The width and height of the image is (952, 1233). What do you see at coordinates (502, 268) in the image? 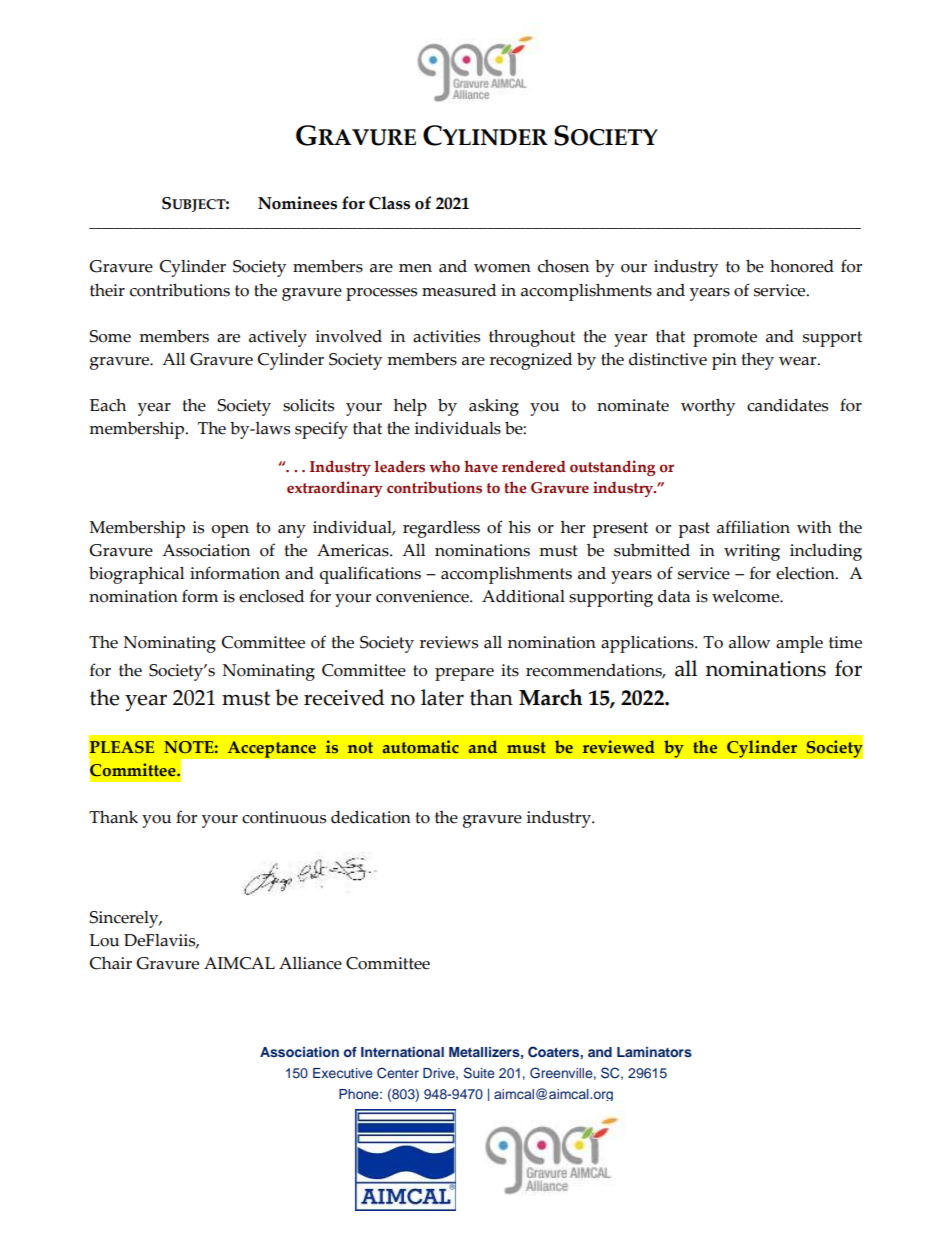
I see `women` at bounding box center [502, 268].
